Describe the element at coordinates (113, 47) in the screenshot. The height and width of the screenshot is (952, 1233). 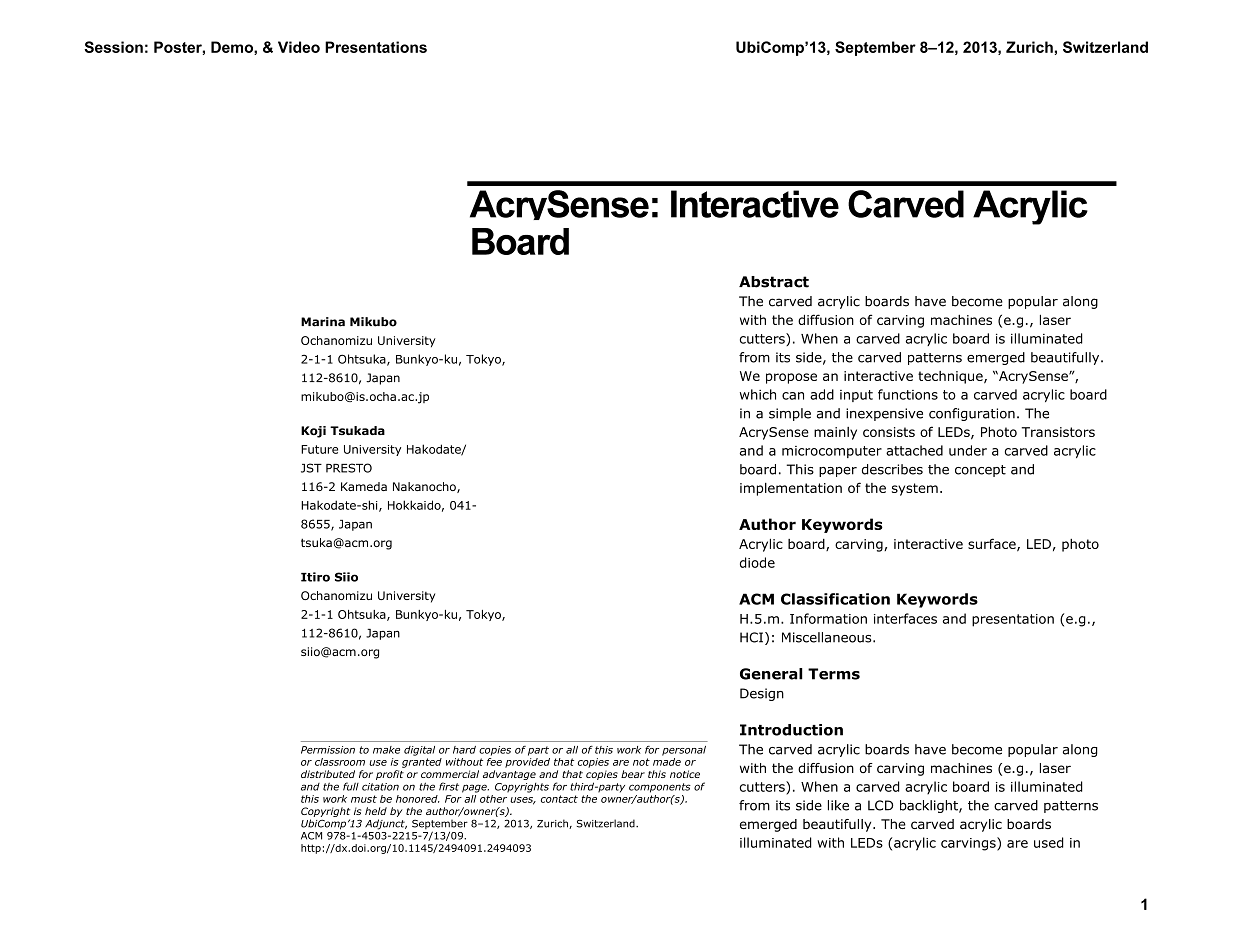
I see `Session` at that location.
